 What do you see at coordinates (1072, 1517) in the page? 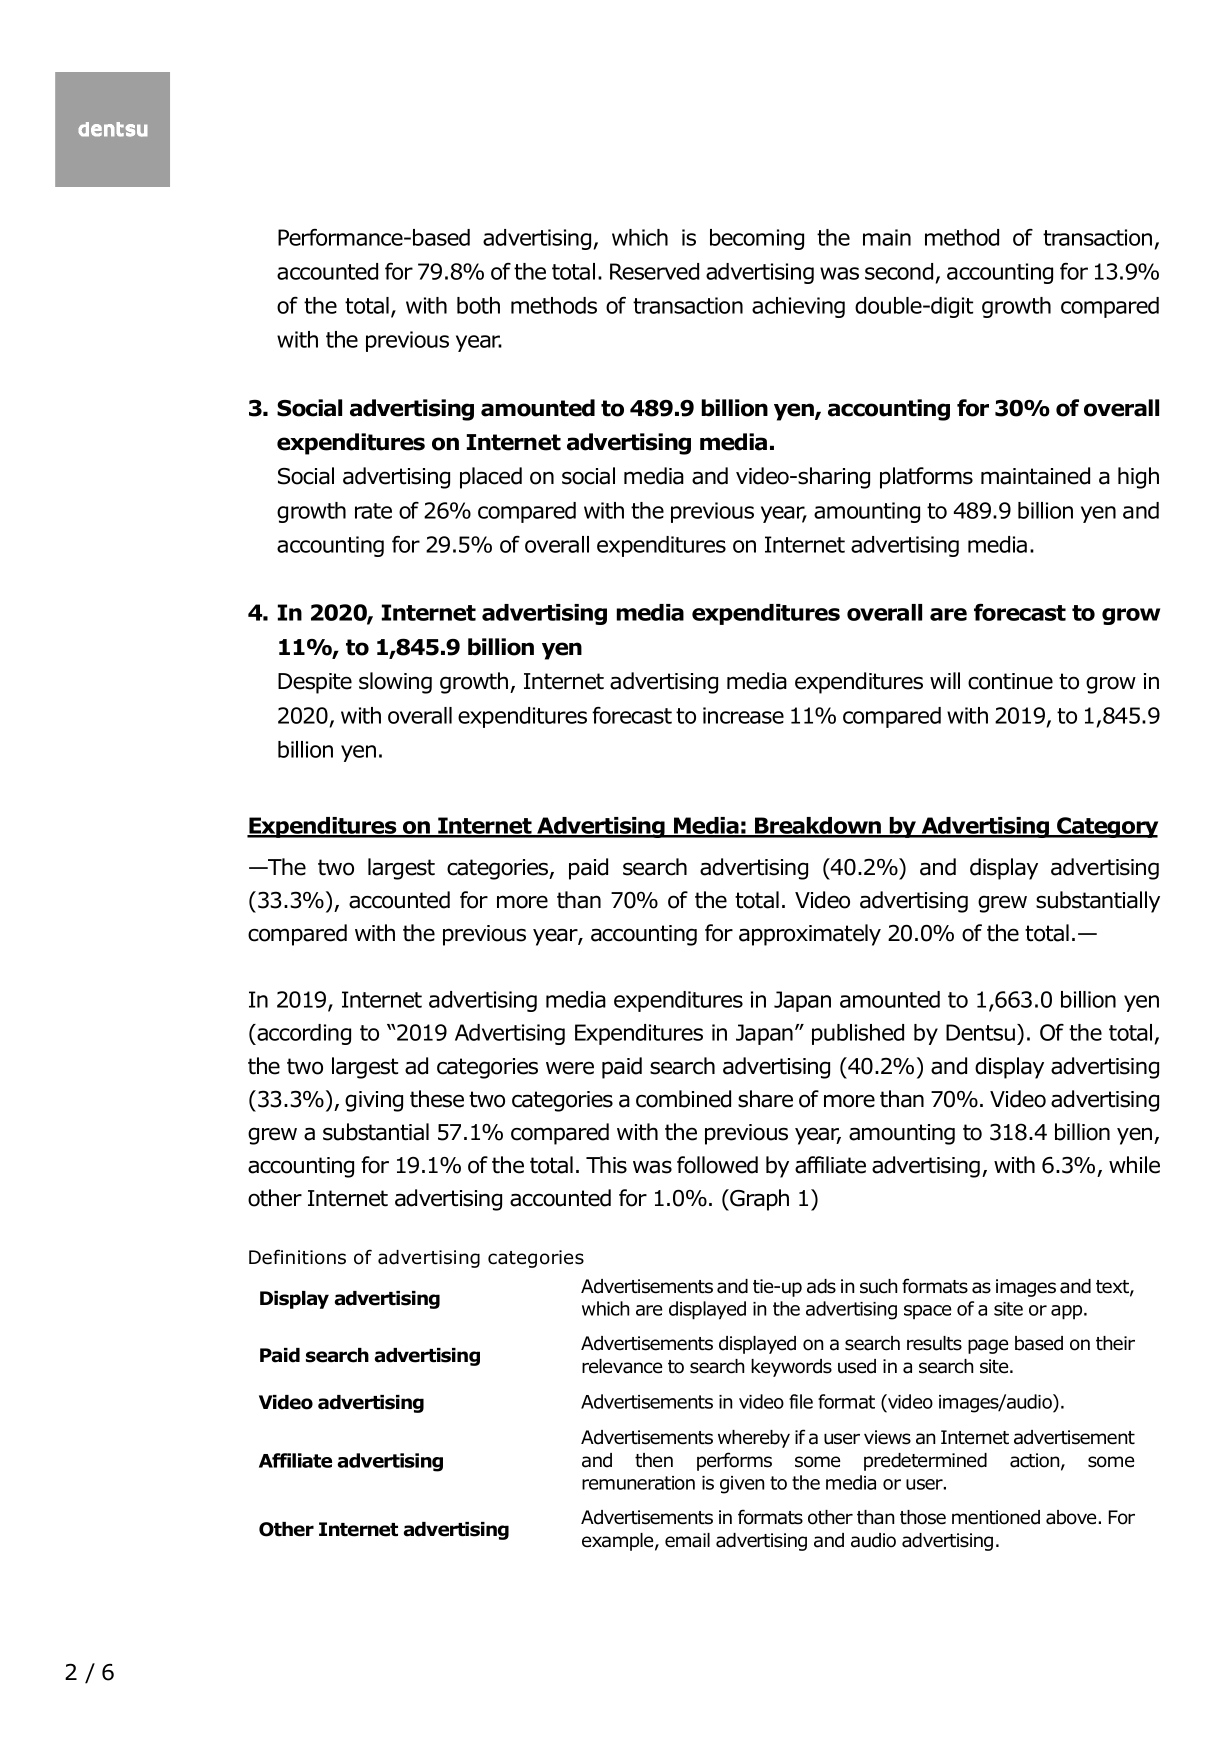
I see `above` at bounding box center [1072, 1517].
